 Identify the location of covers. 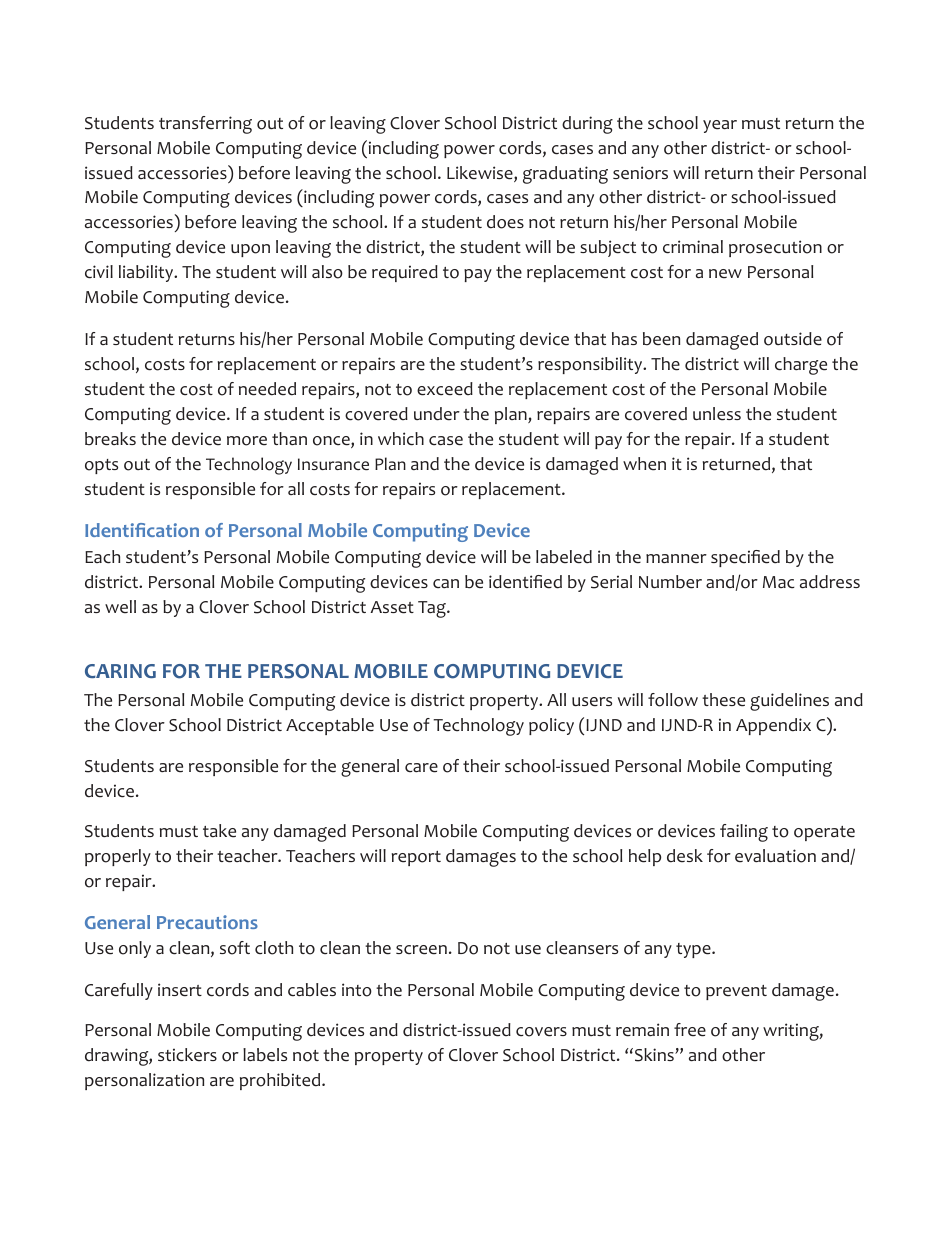
(541, 1032).
